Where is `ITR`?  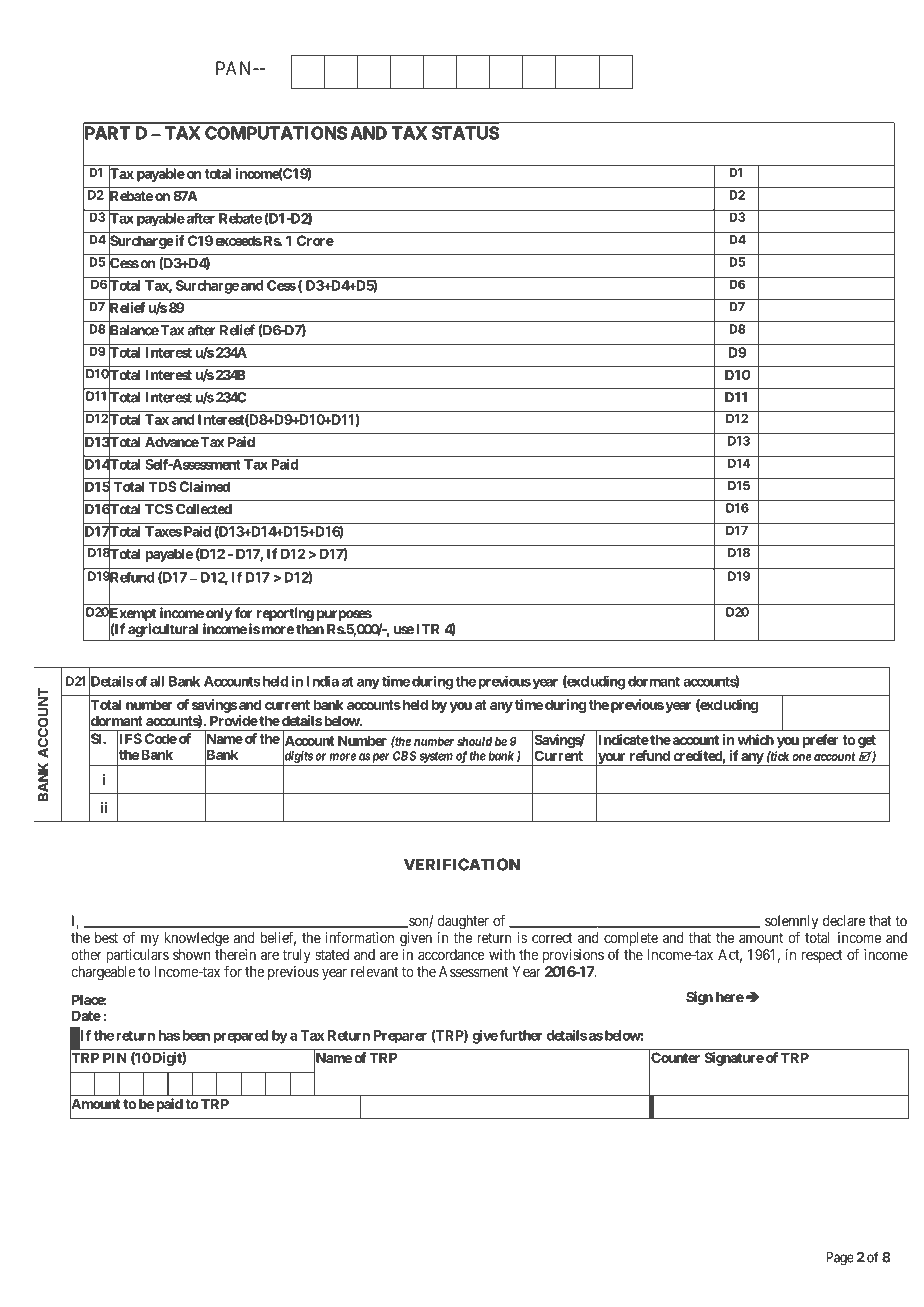
ITR is located at coordinates (427, 629).
